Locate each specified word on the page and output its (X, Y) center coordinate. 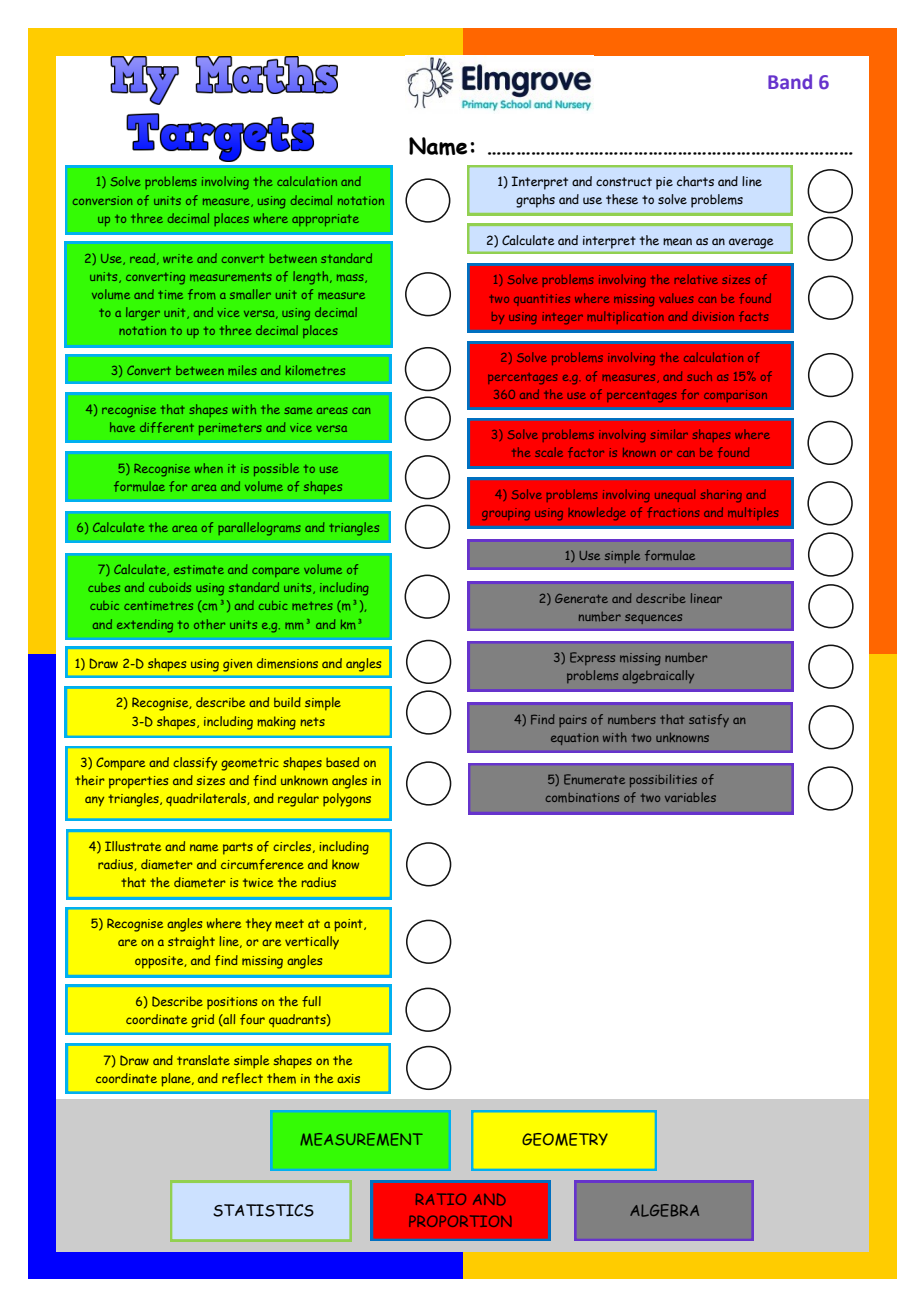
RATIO (441, 1199)
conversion (102, 200)
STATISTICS (263, 1210)
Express (592, 658)
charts (695, 181)
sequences (653, 619)
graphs (535, 201)
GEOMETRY (565, 1139)
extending (145, 626)
